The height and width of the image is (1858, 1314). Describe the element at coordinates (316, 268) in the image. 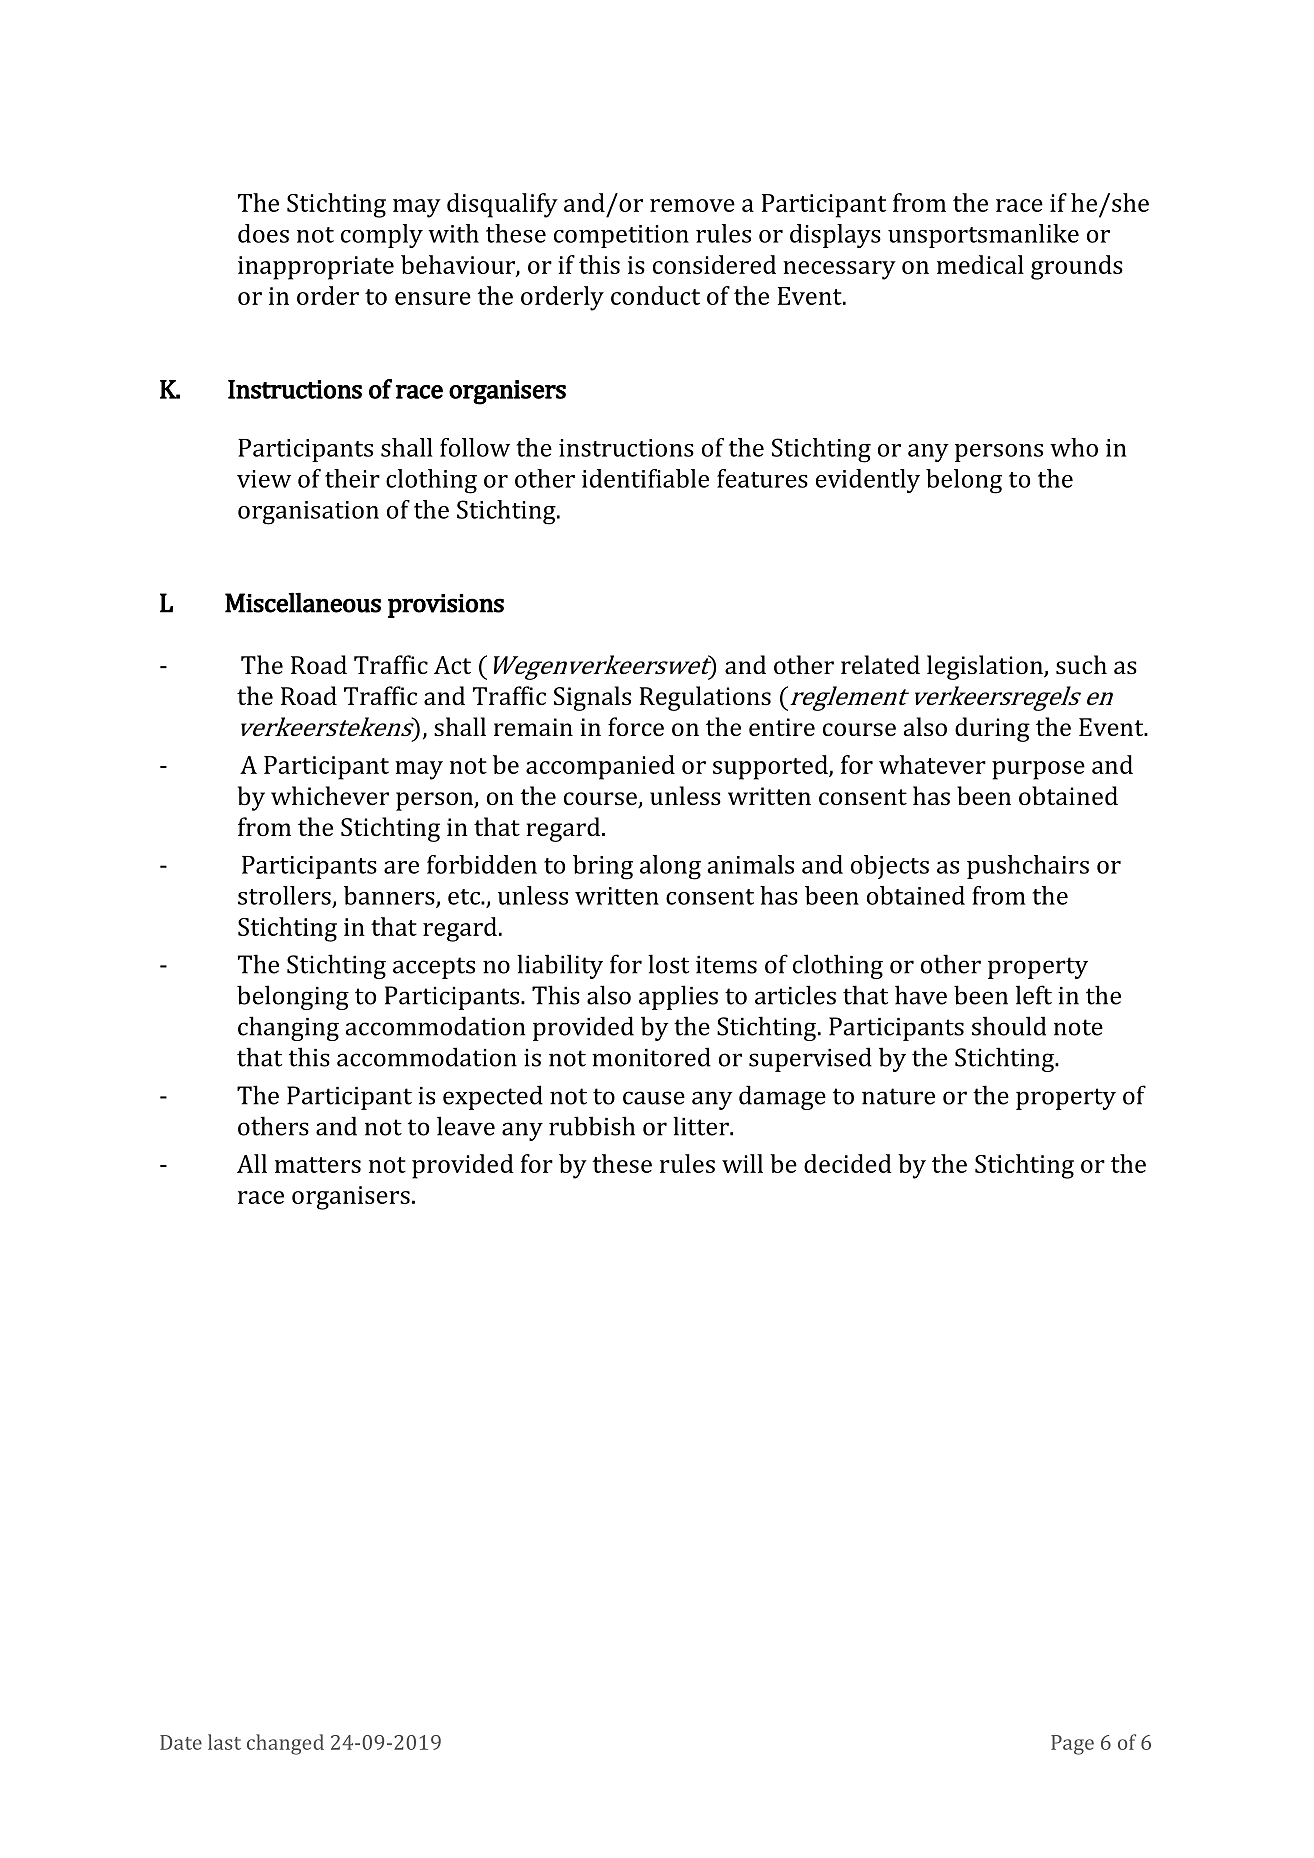

I see `inappropriate` at that location.
